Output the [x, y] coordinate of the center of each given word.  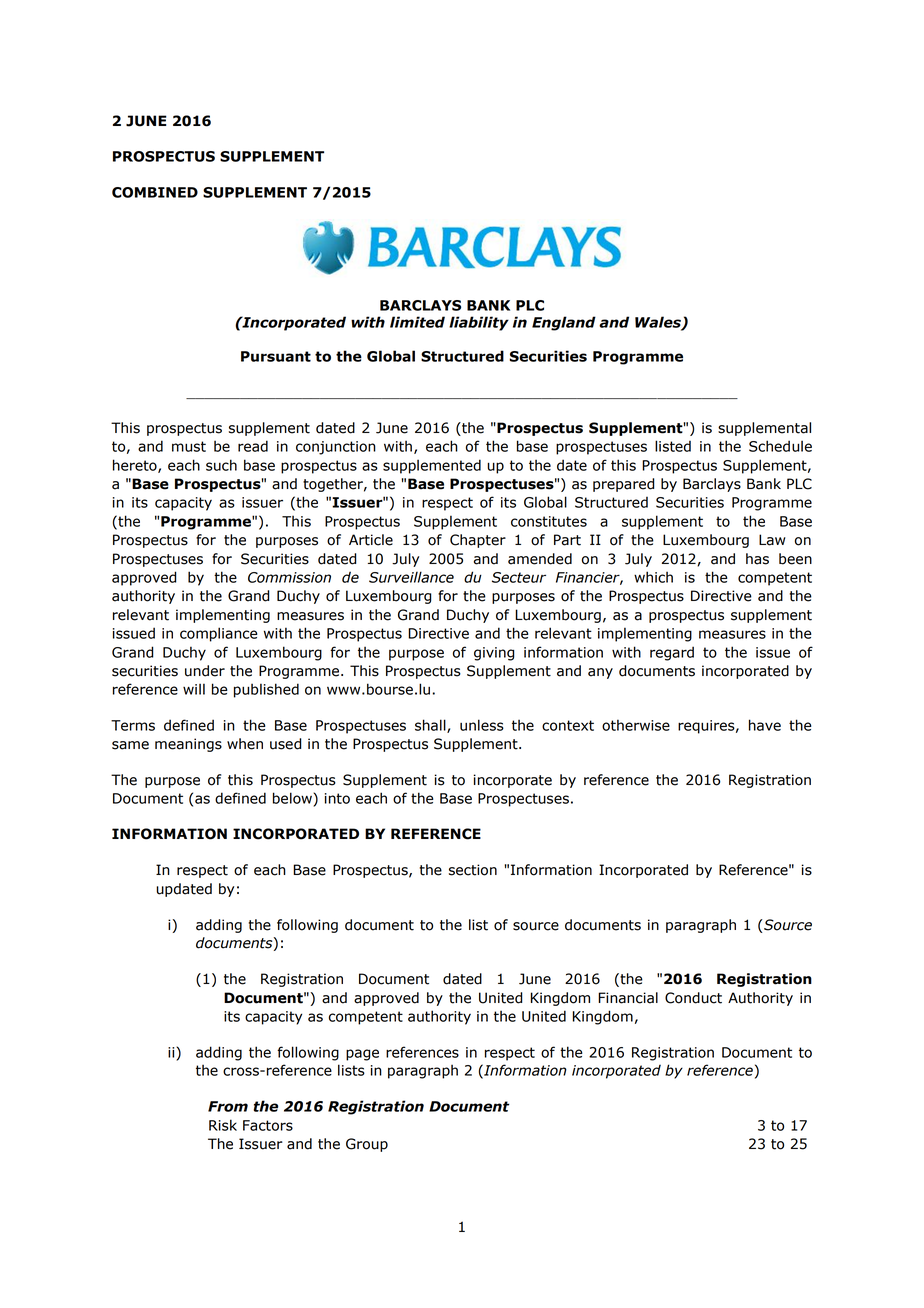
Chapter [478, 541]
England [564, 323]
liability [479, 323]
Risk [223, 1125]
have [765, 725]
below [293, 798]
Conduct [693, 998]
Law [772, 540]
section [473, 870]
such [221, 465]
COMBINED [155, 192]
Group [367, 1145]
